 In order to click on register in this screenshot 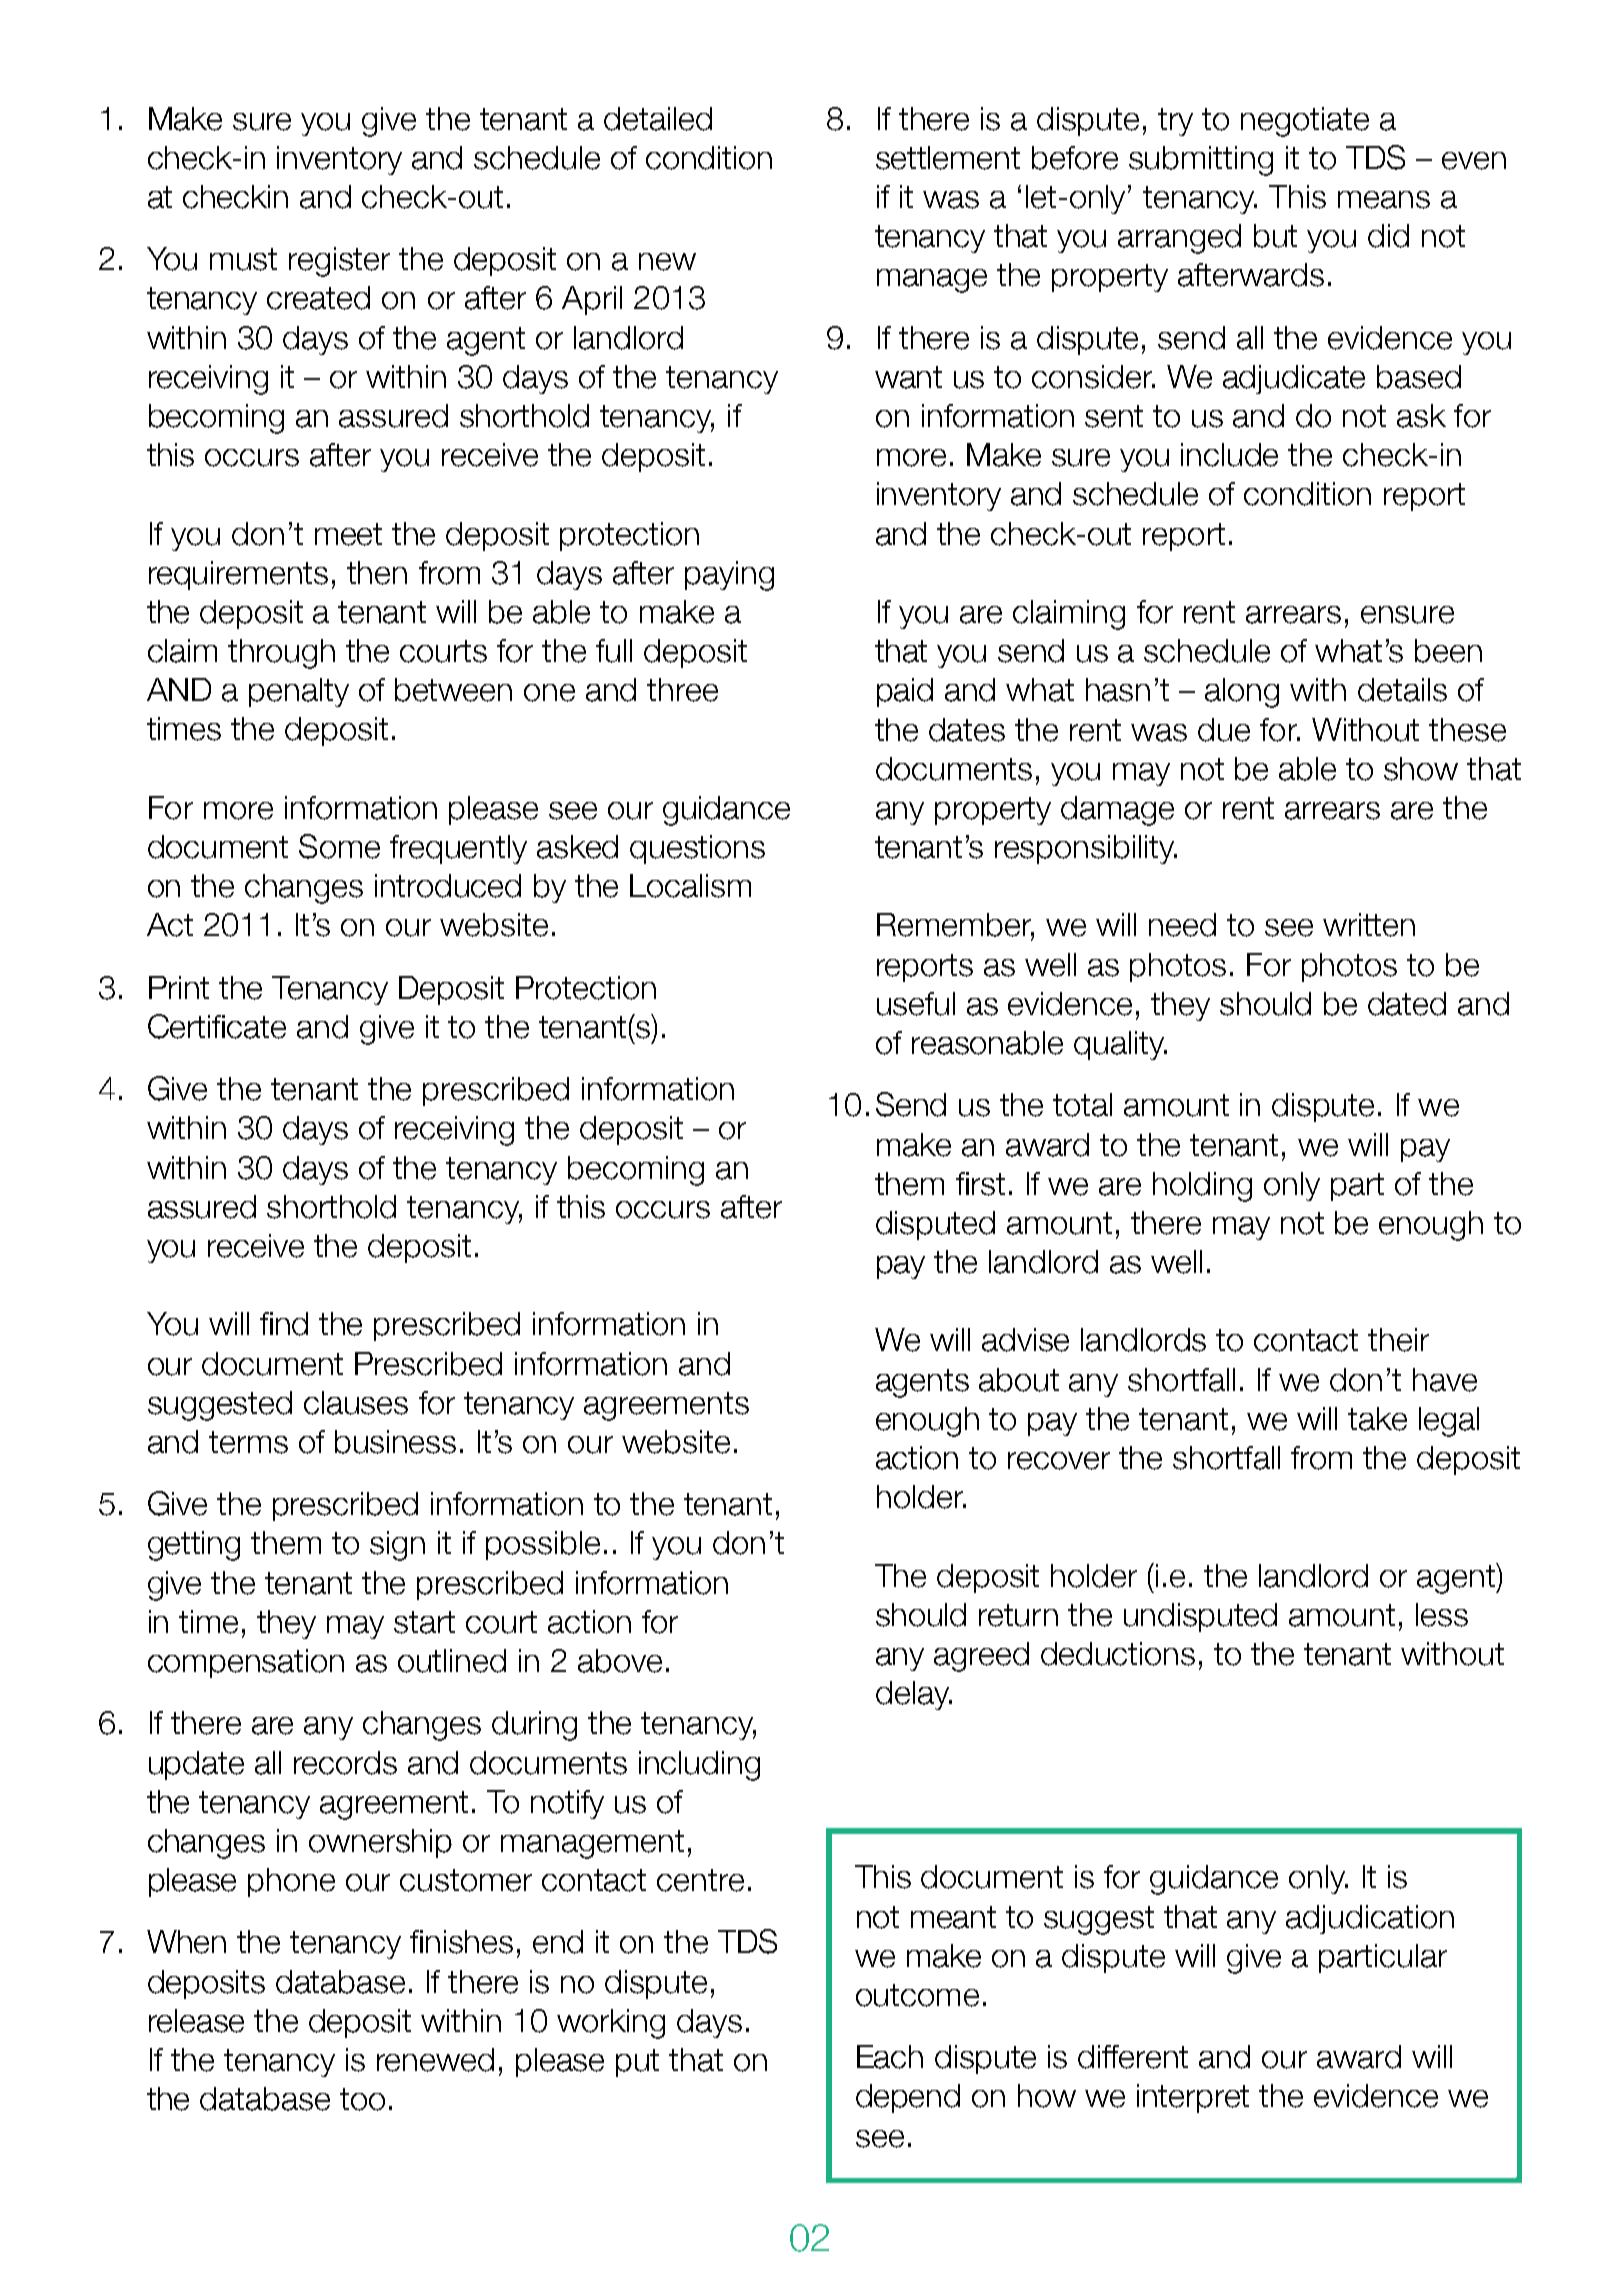, I will do `click(339, 262)`.
